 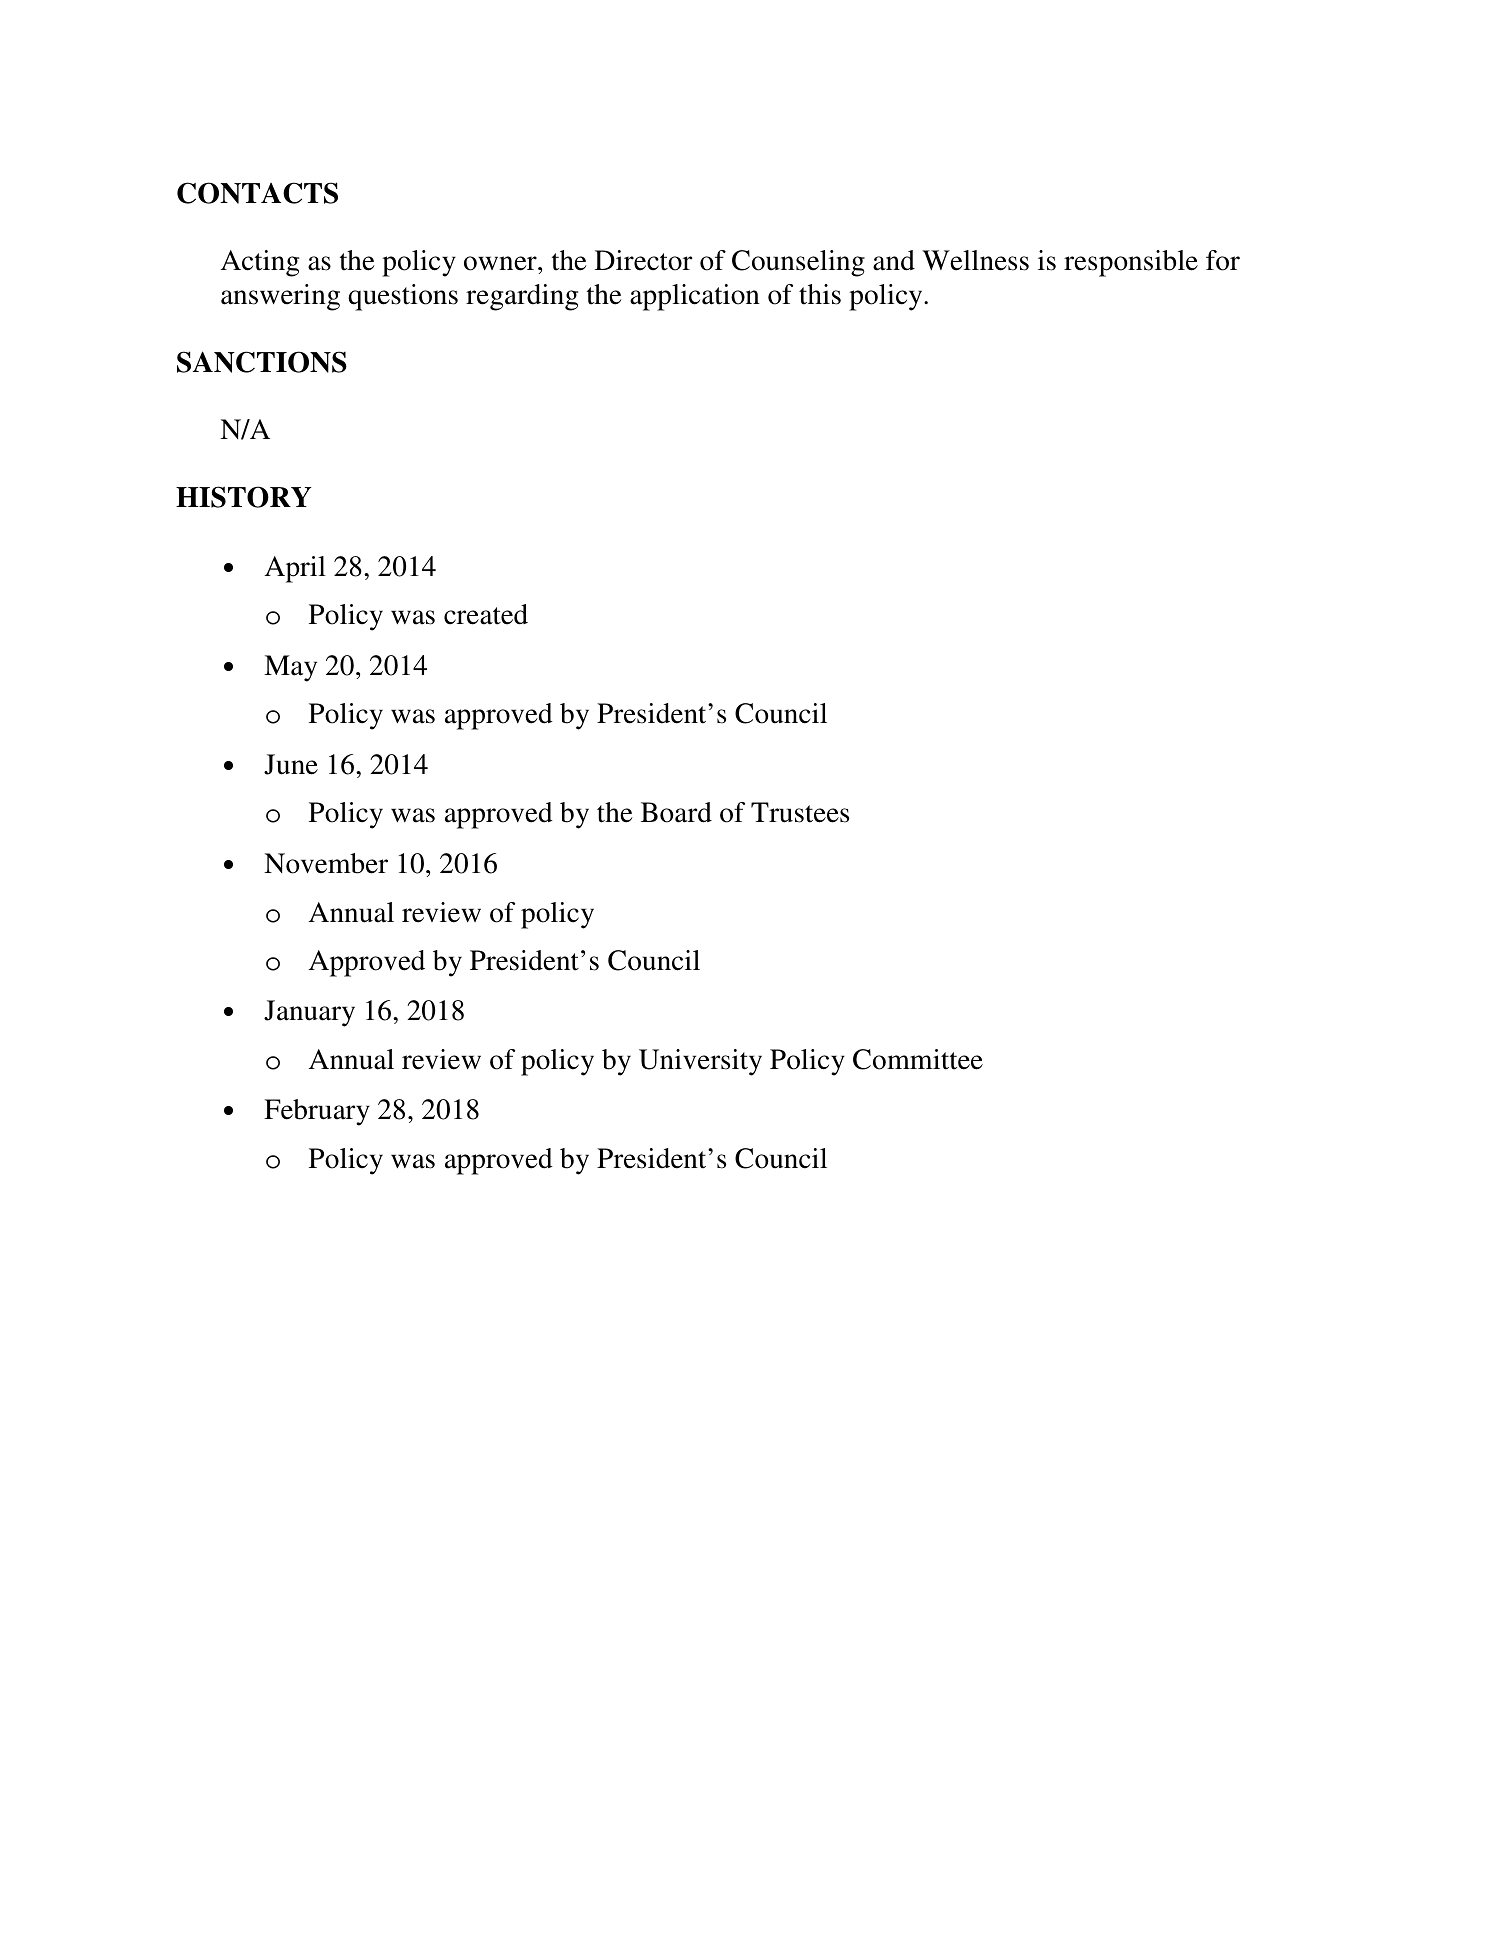 What do you see at coordinates (257, 193) in the screenshot?
I see `CONTACTS` at bounding box center [257, 193].
